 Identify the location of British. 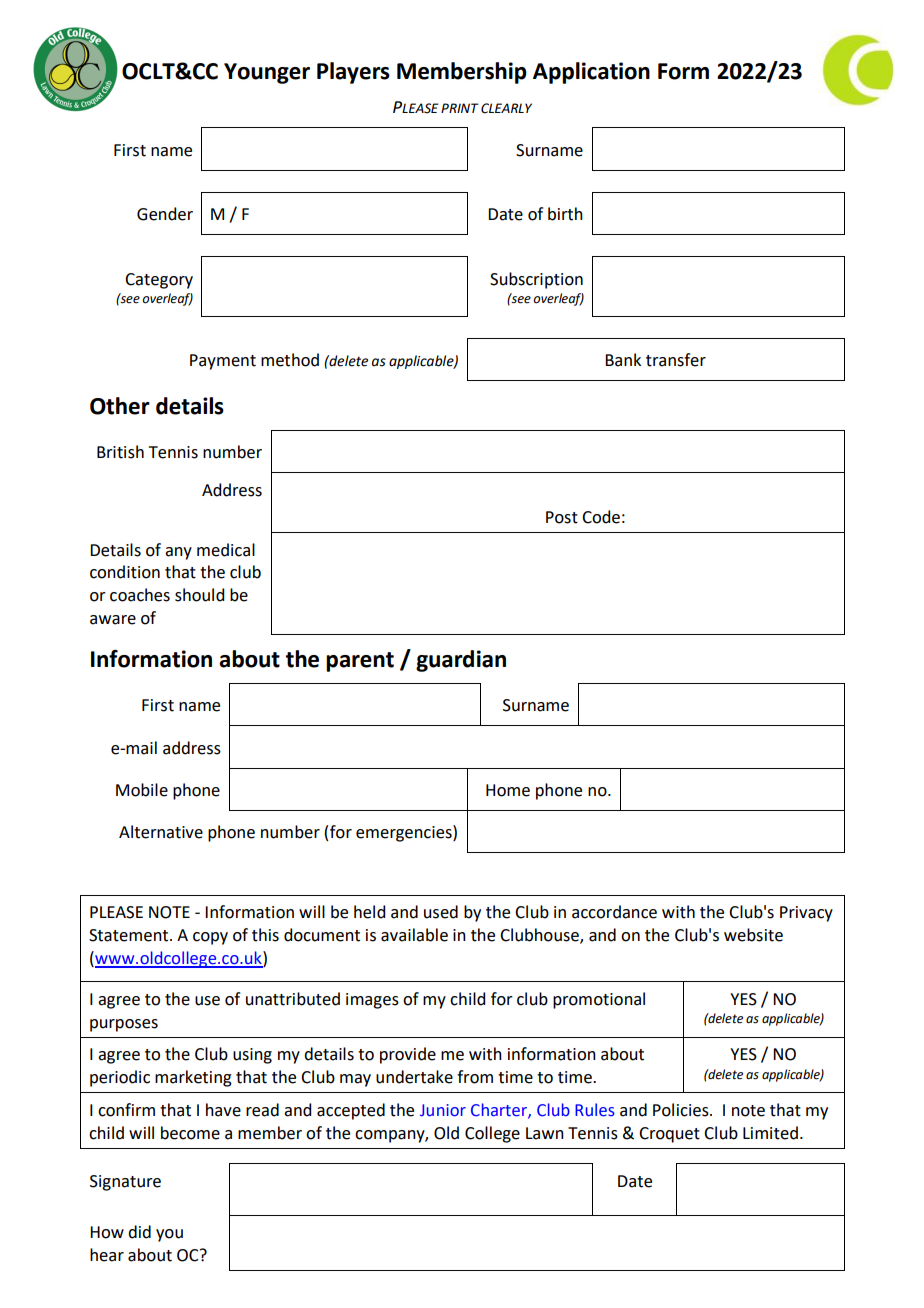
(120, 452).
